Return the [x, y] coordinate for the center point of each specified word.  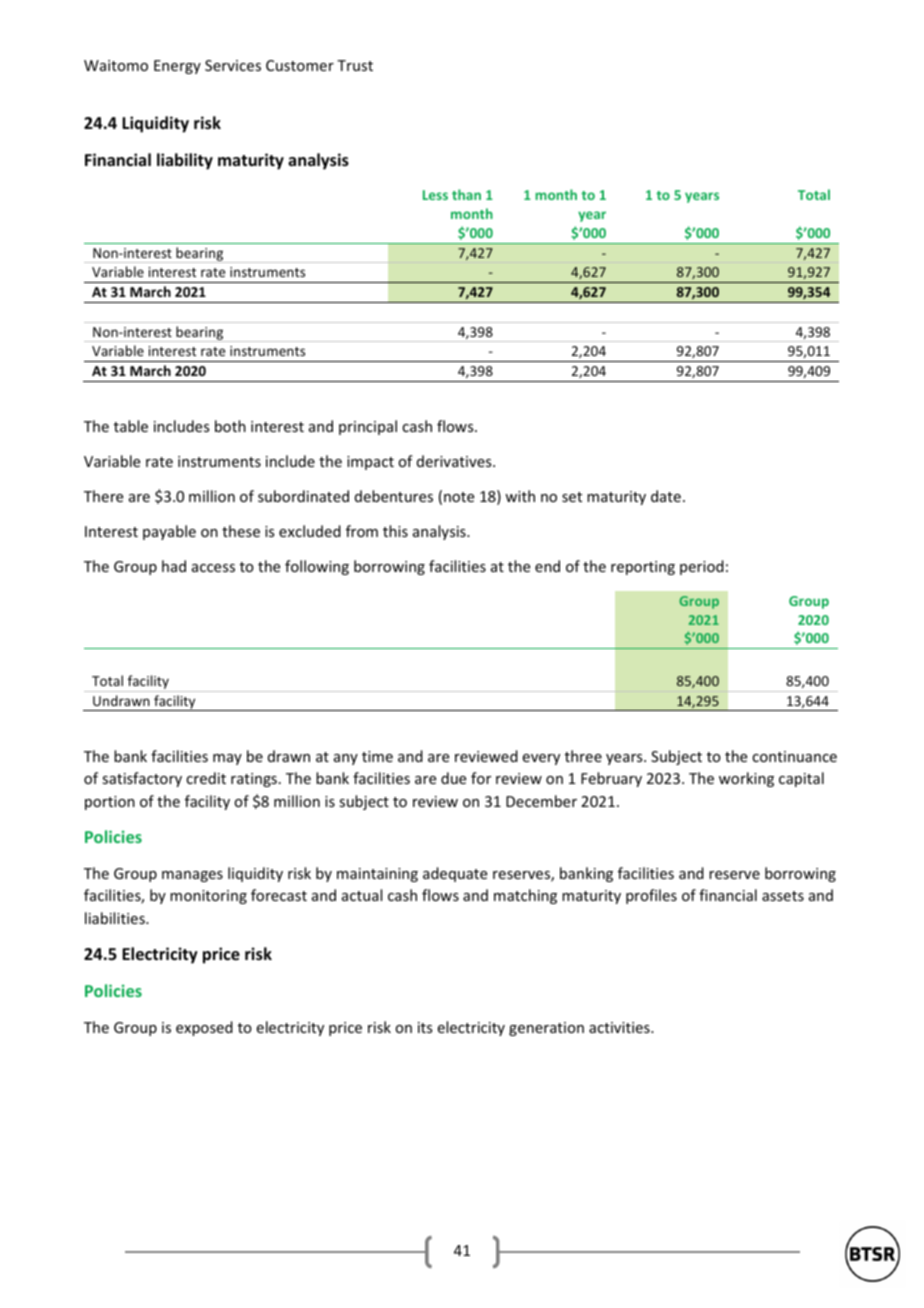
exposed [204, 1028]
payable [169, 532]
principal [368, 427]
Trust [355, 65]
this [395, 531]
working [746, 779]
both [230, 426]
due [453, 778]
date [666, 496]
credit [206, 778]
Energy [177, 67]
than [466, 194]
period [702, 567]
